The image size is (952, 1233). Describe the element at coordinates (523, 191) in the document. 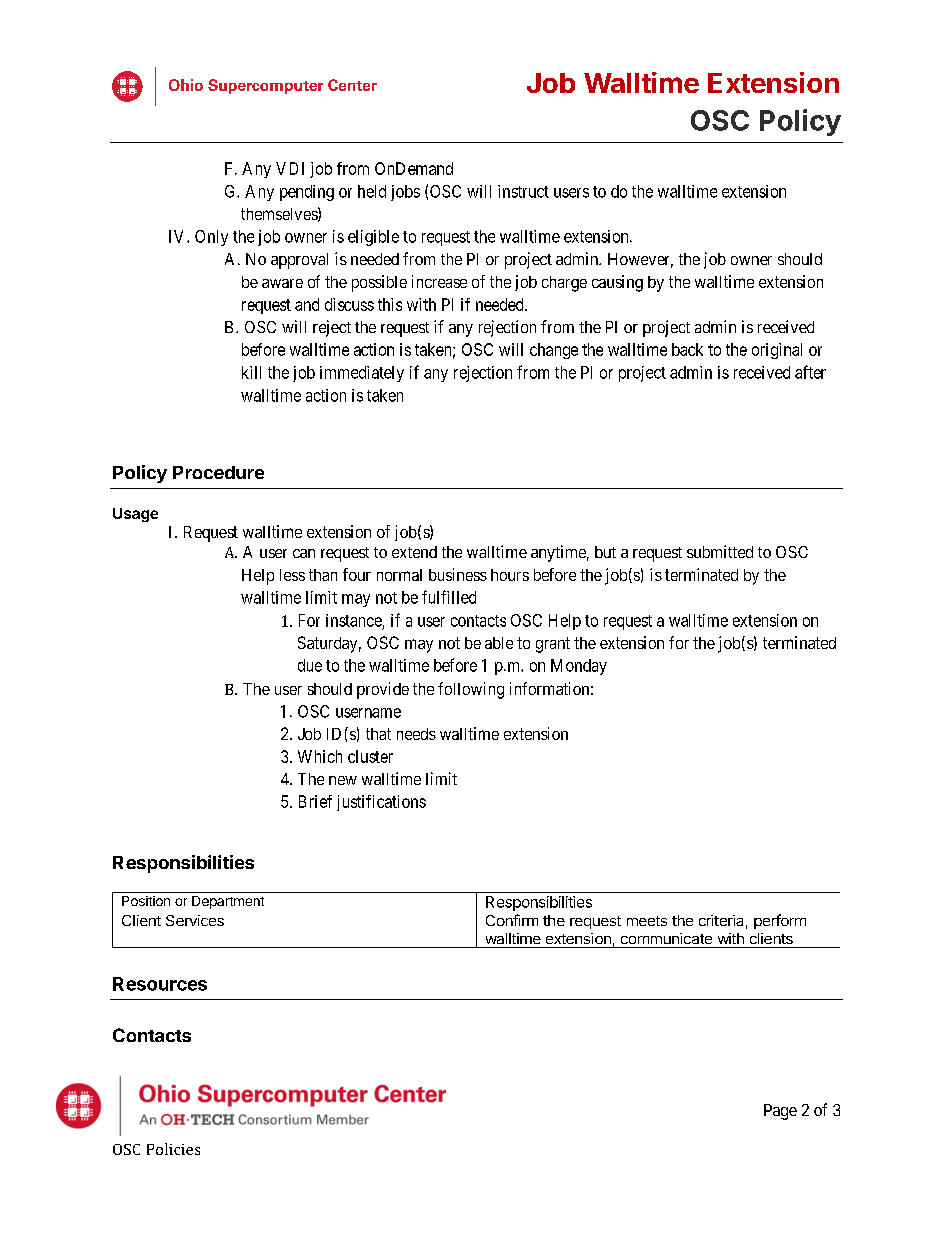

I see `instruct` at that location.
